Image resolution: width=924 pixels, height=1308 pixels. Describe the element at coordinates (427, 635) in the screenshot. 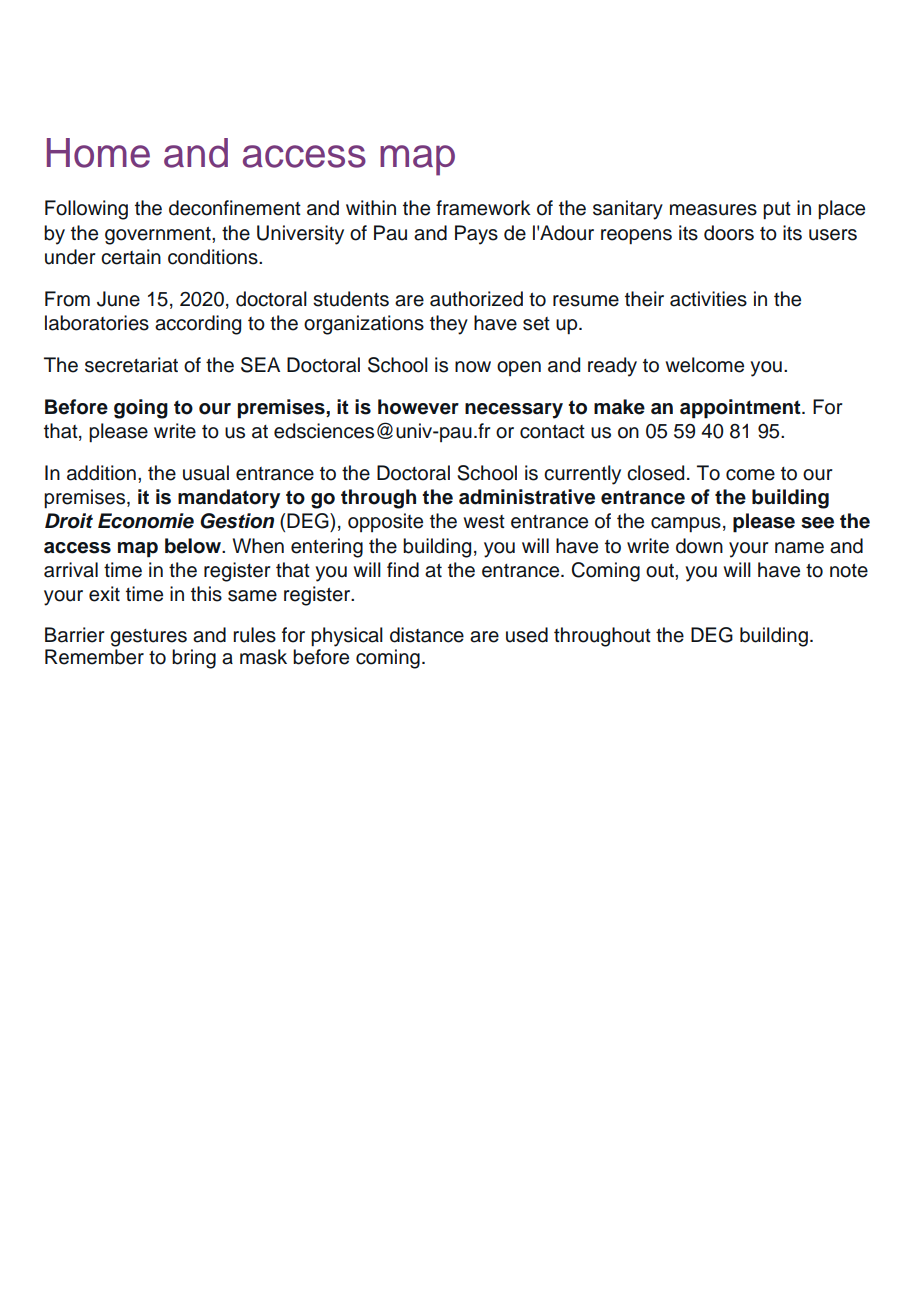

I see `distance` at that location.
